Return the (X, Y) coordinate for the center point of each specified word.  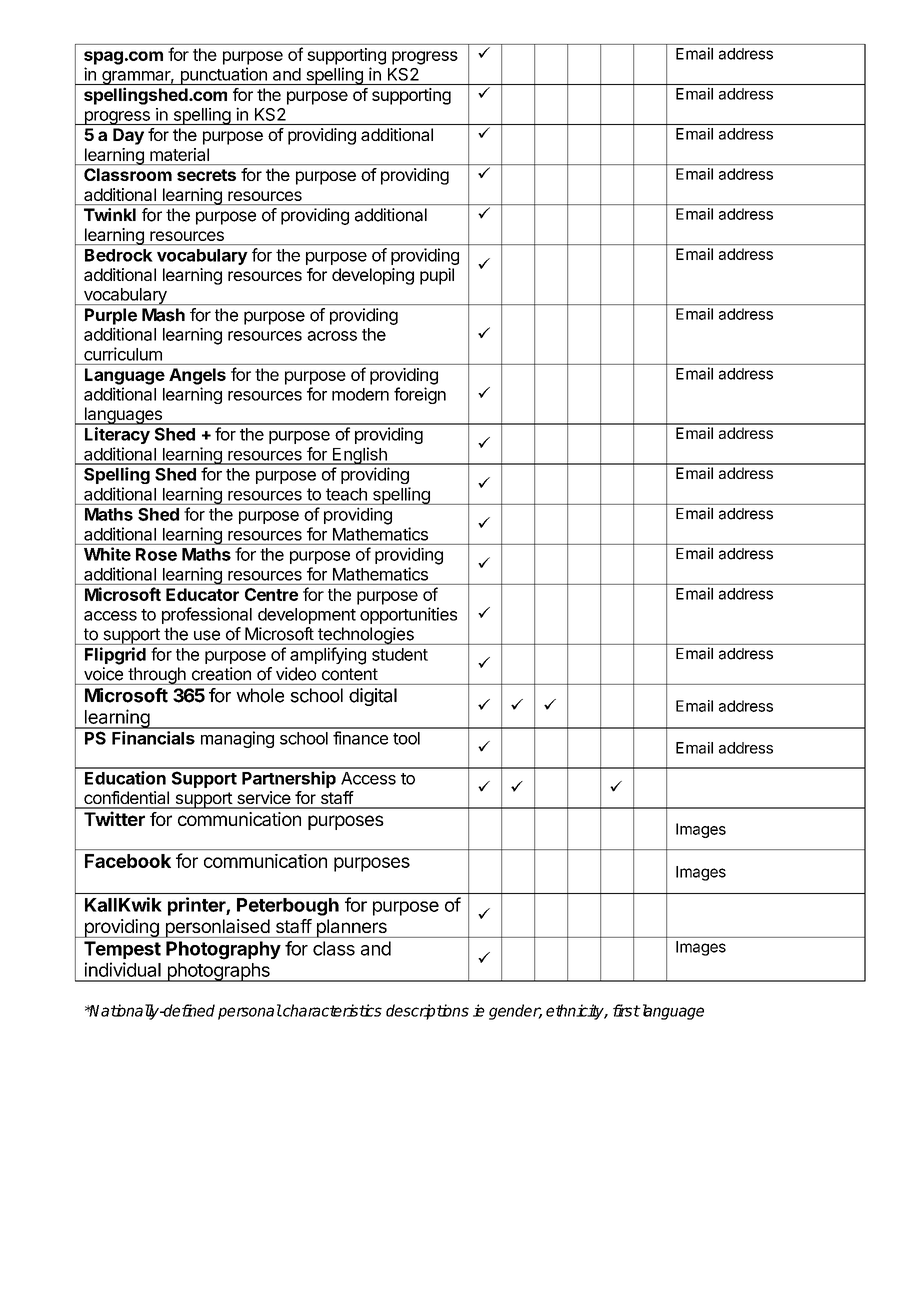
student (400, 654)
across (332, 336)
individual (123, 969)
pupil (437, 276)
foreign (420, 395)
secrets (206, 175)
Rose (156, 554)
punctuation (223, 76)
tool (406, 738)
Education (125, 778)
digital (373, 697)
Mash (163, 315)
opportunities (408, 615)
